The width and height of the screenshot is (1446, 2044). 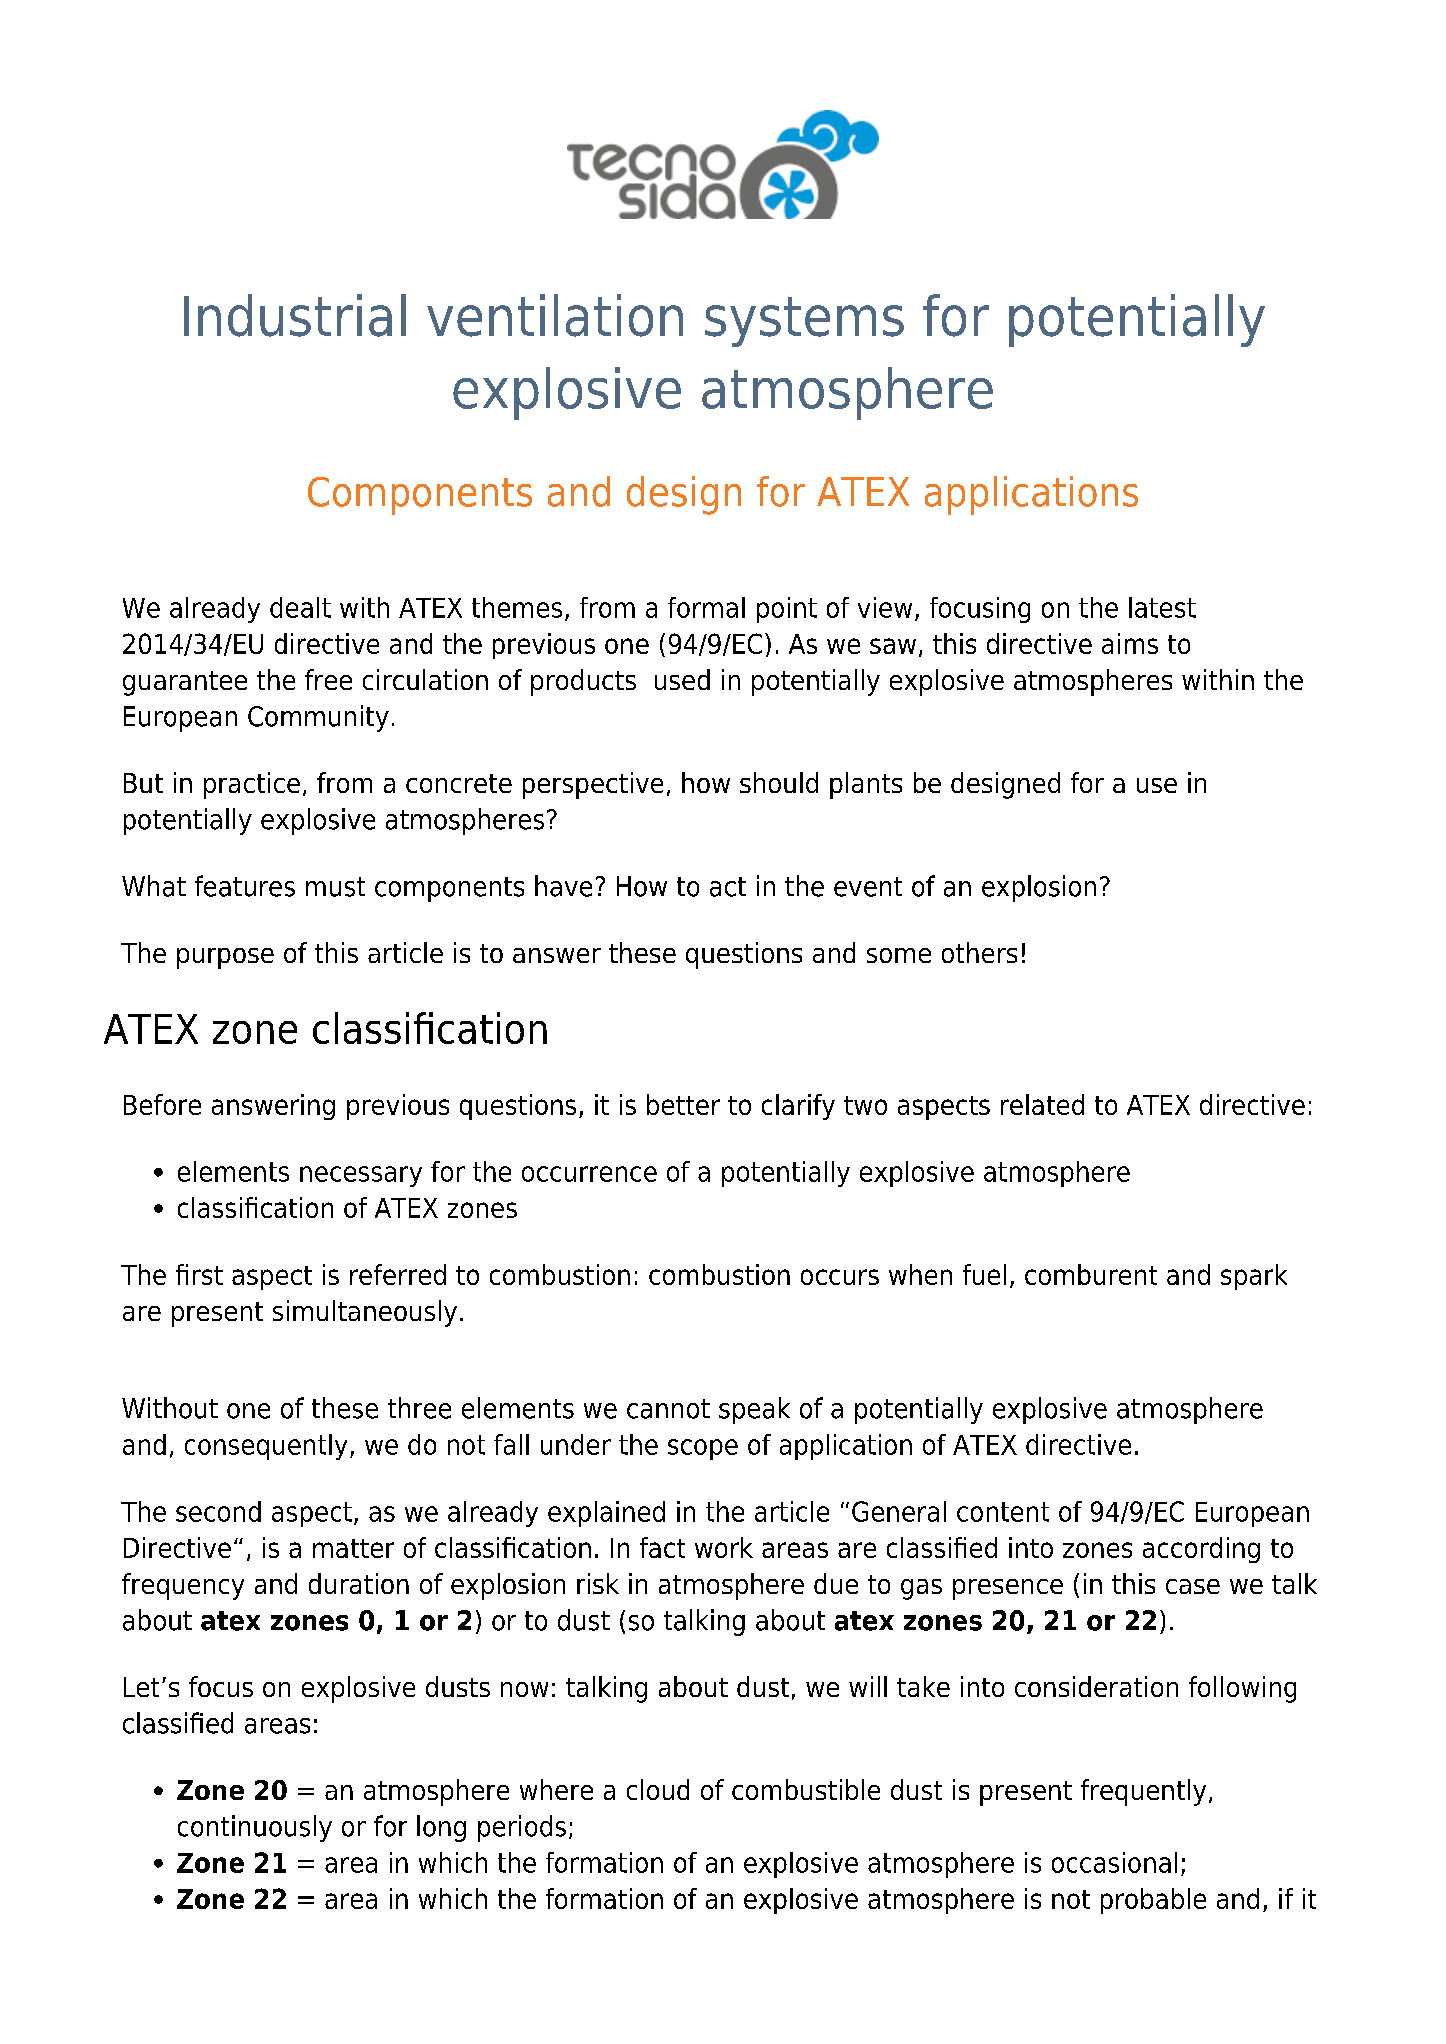 What do you see at coordinates (1254, 1277) in the screenshot?
I see `spark` at bounding box center [1254, 1277].
